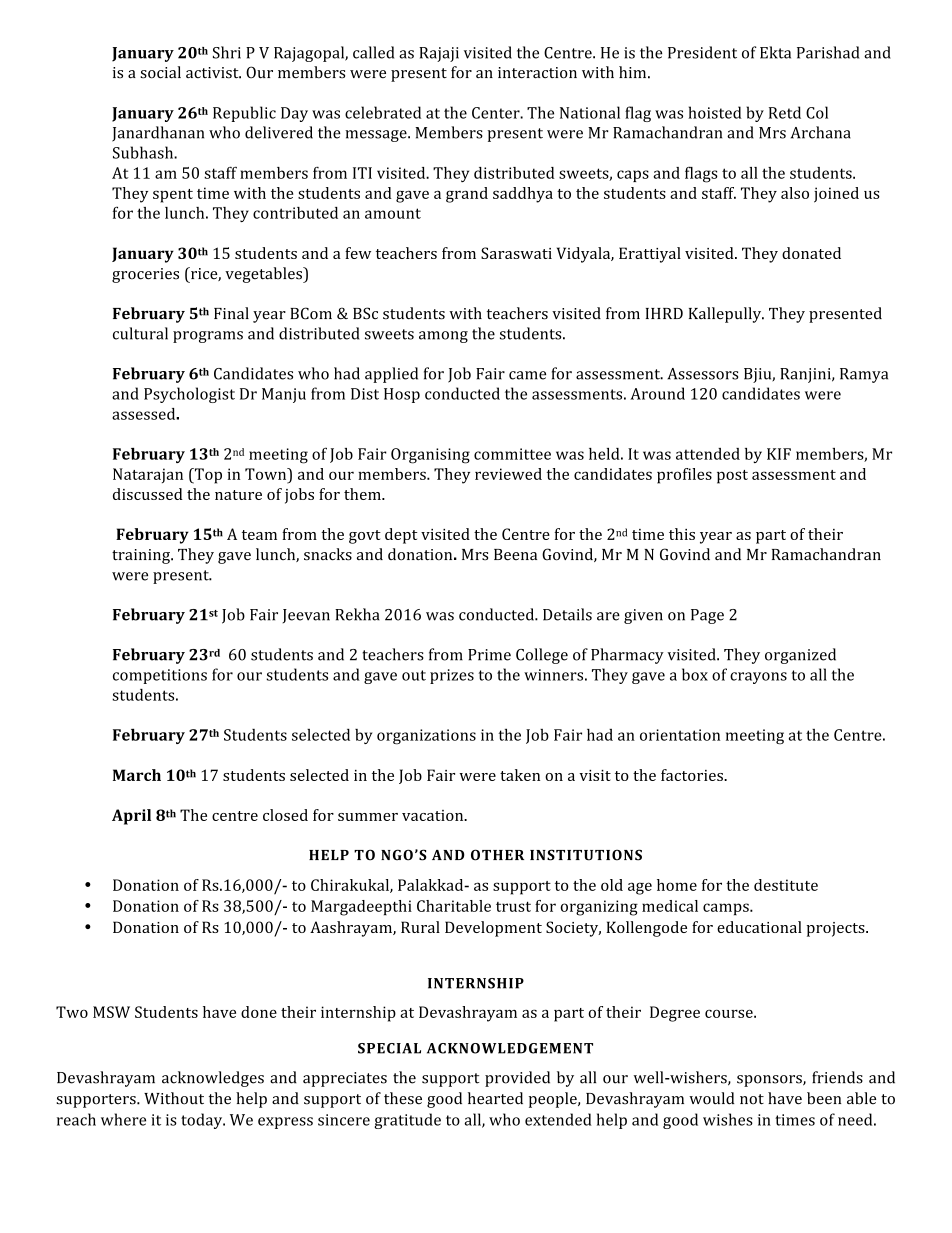 The height and width of the image is (1233, 952). What do you see at coordinates (707, 616) in the image?
I see `Page` at bounding box center [707, 616].
